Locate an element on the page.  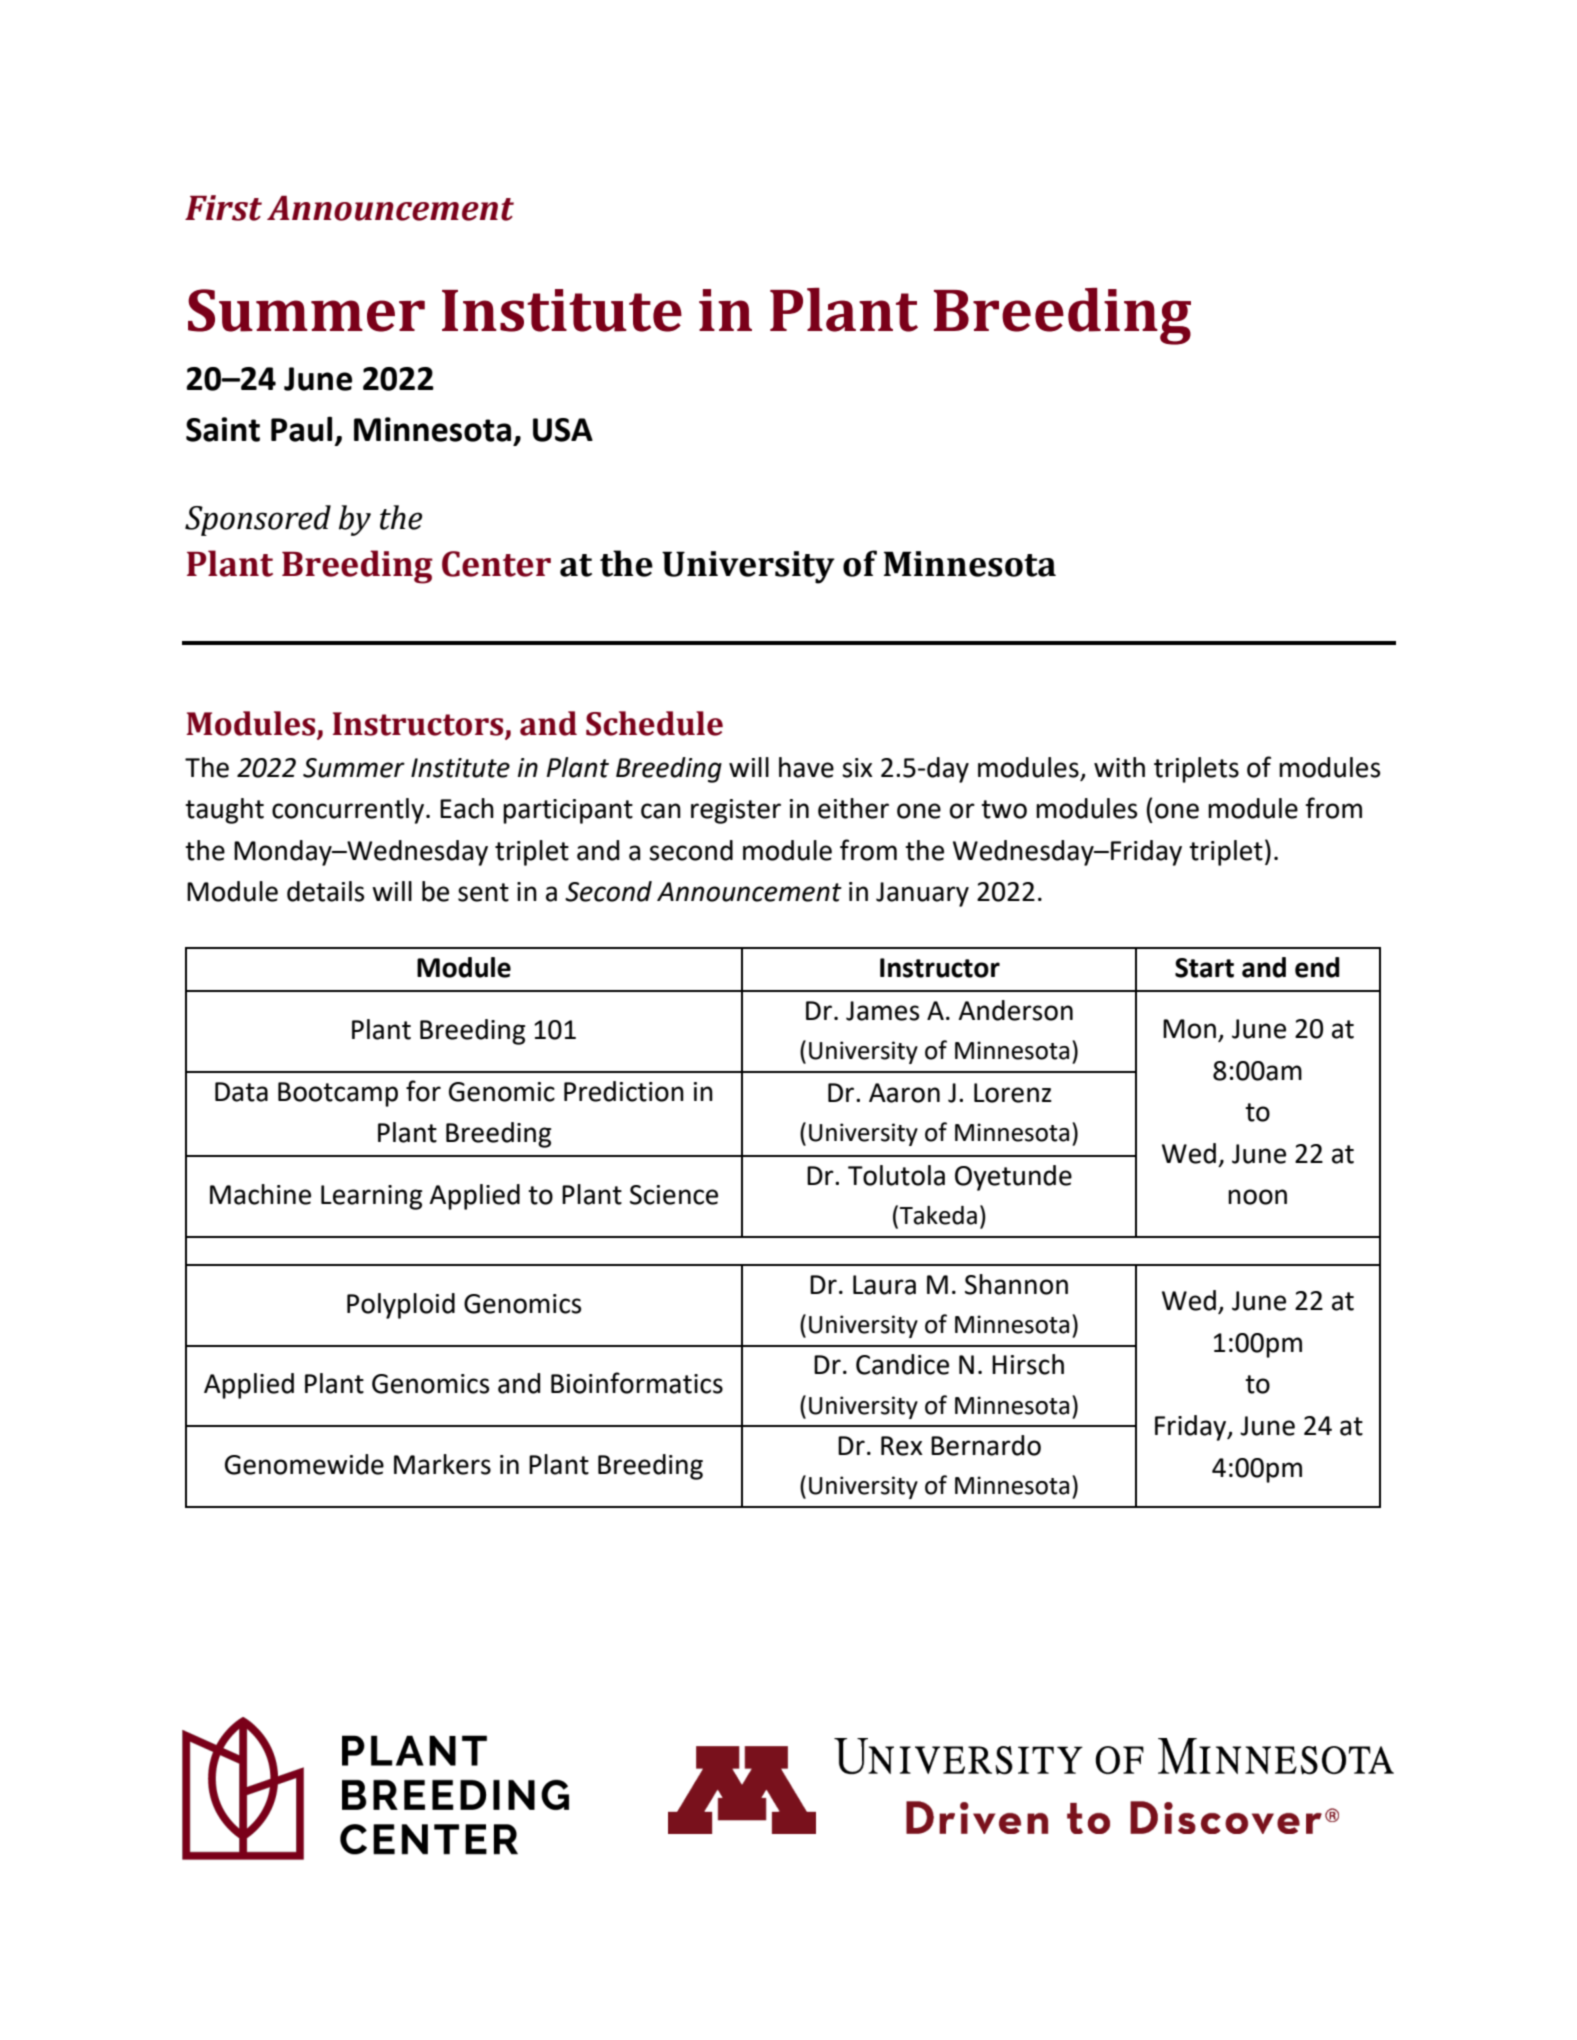
with is located at coordinates (1119, 767).
